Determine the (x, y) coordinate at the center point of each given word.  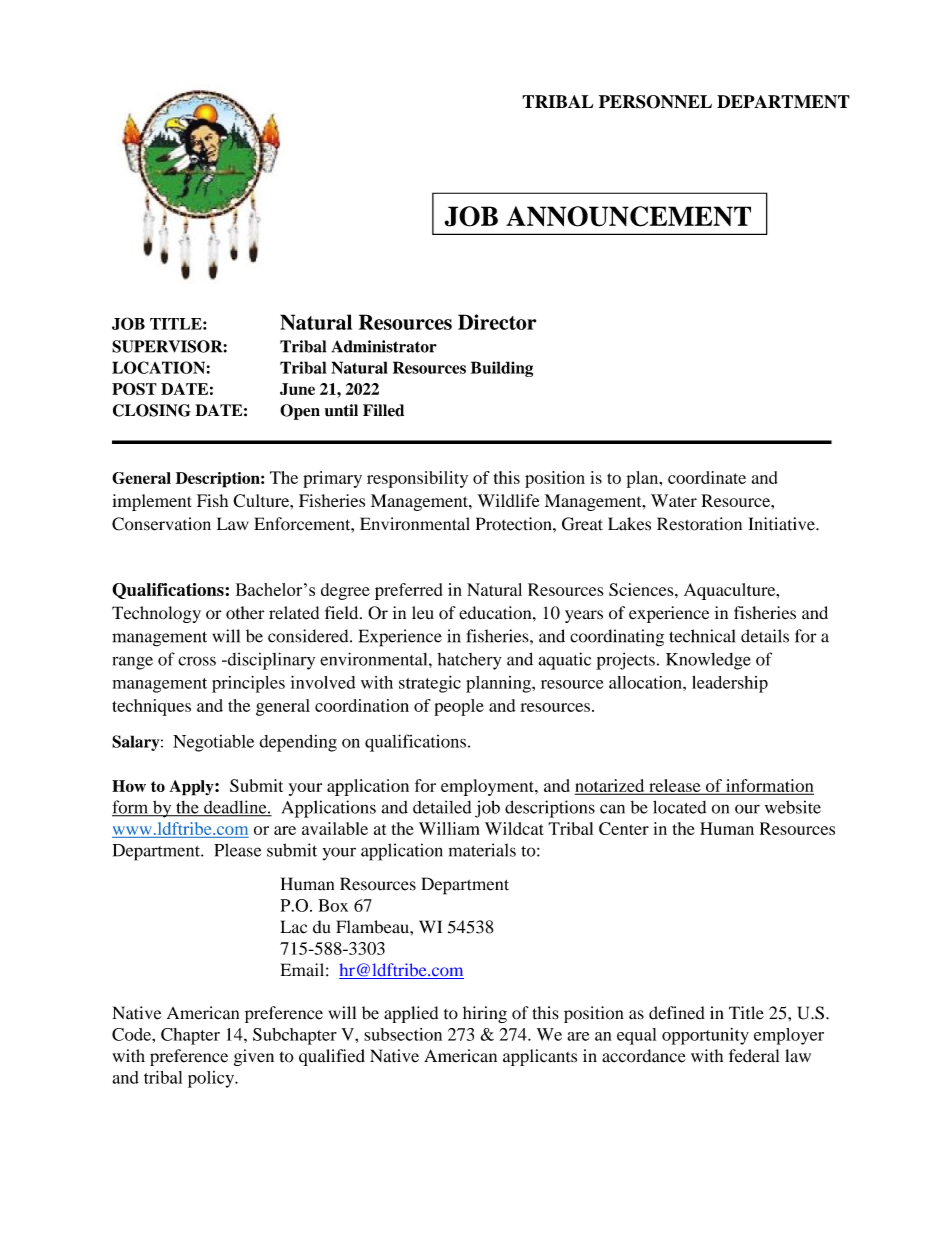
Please (237, 850)
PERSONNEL (655, 102)
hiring (485, 1014)
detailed (442, 807)
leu (423, 613)
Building (502, 369)
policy (212, 1079)
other (245, 613)
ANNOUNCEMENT (628, 216)
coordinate (707, 477)
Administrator (384, 346)
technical (702, 636)
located (679, 807)
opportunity (705, 1036)
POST (134, 389)
